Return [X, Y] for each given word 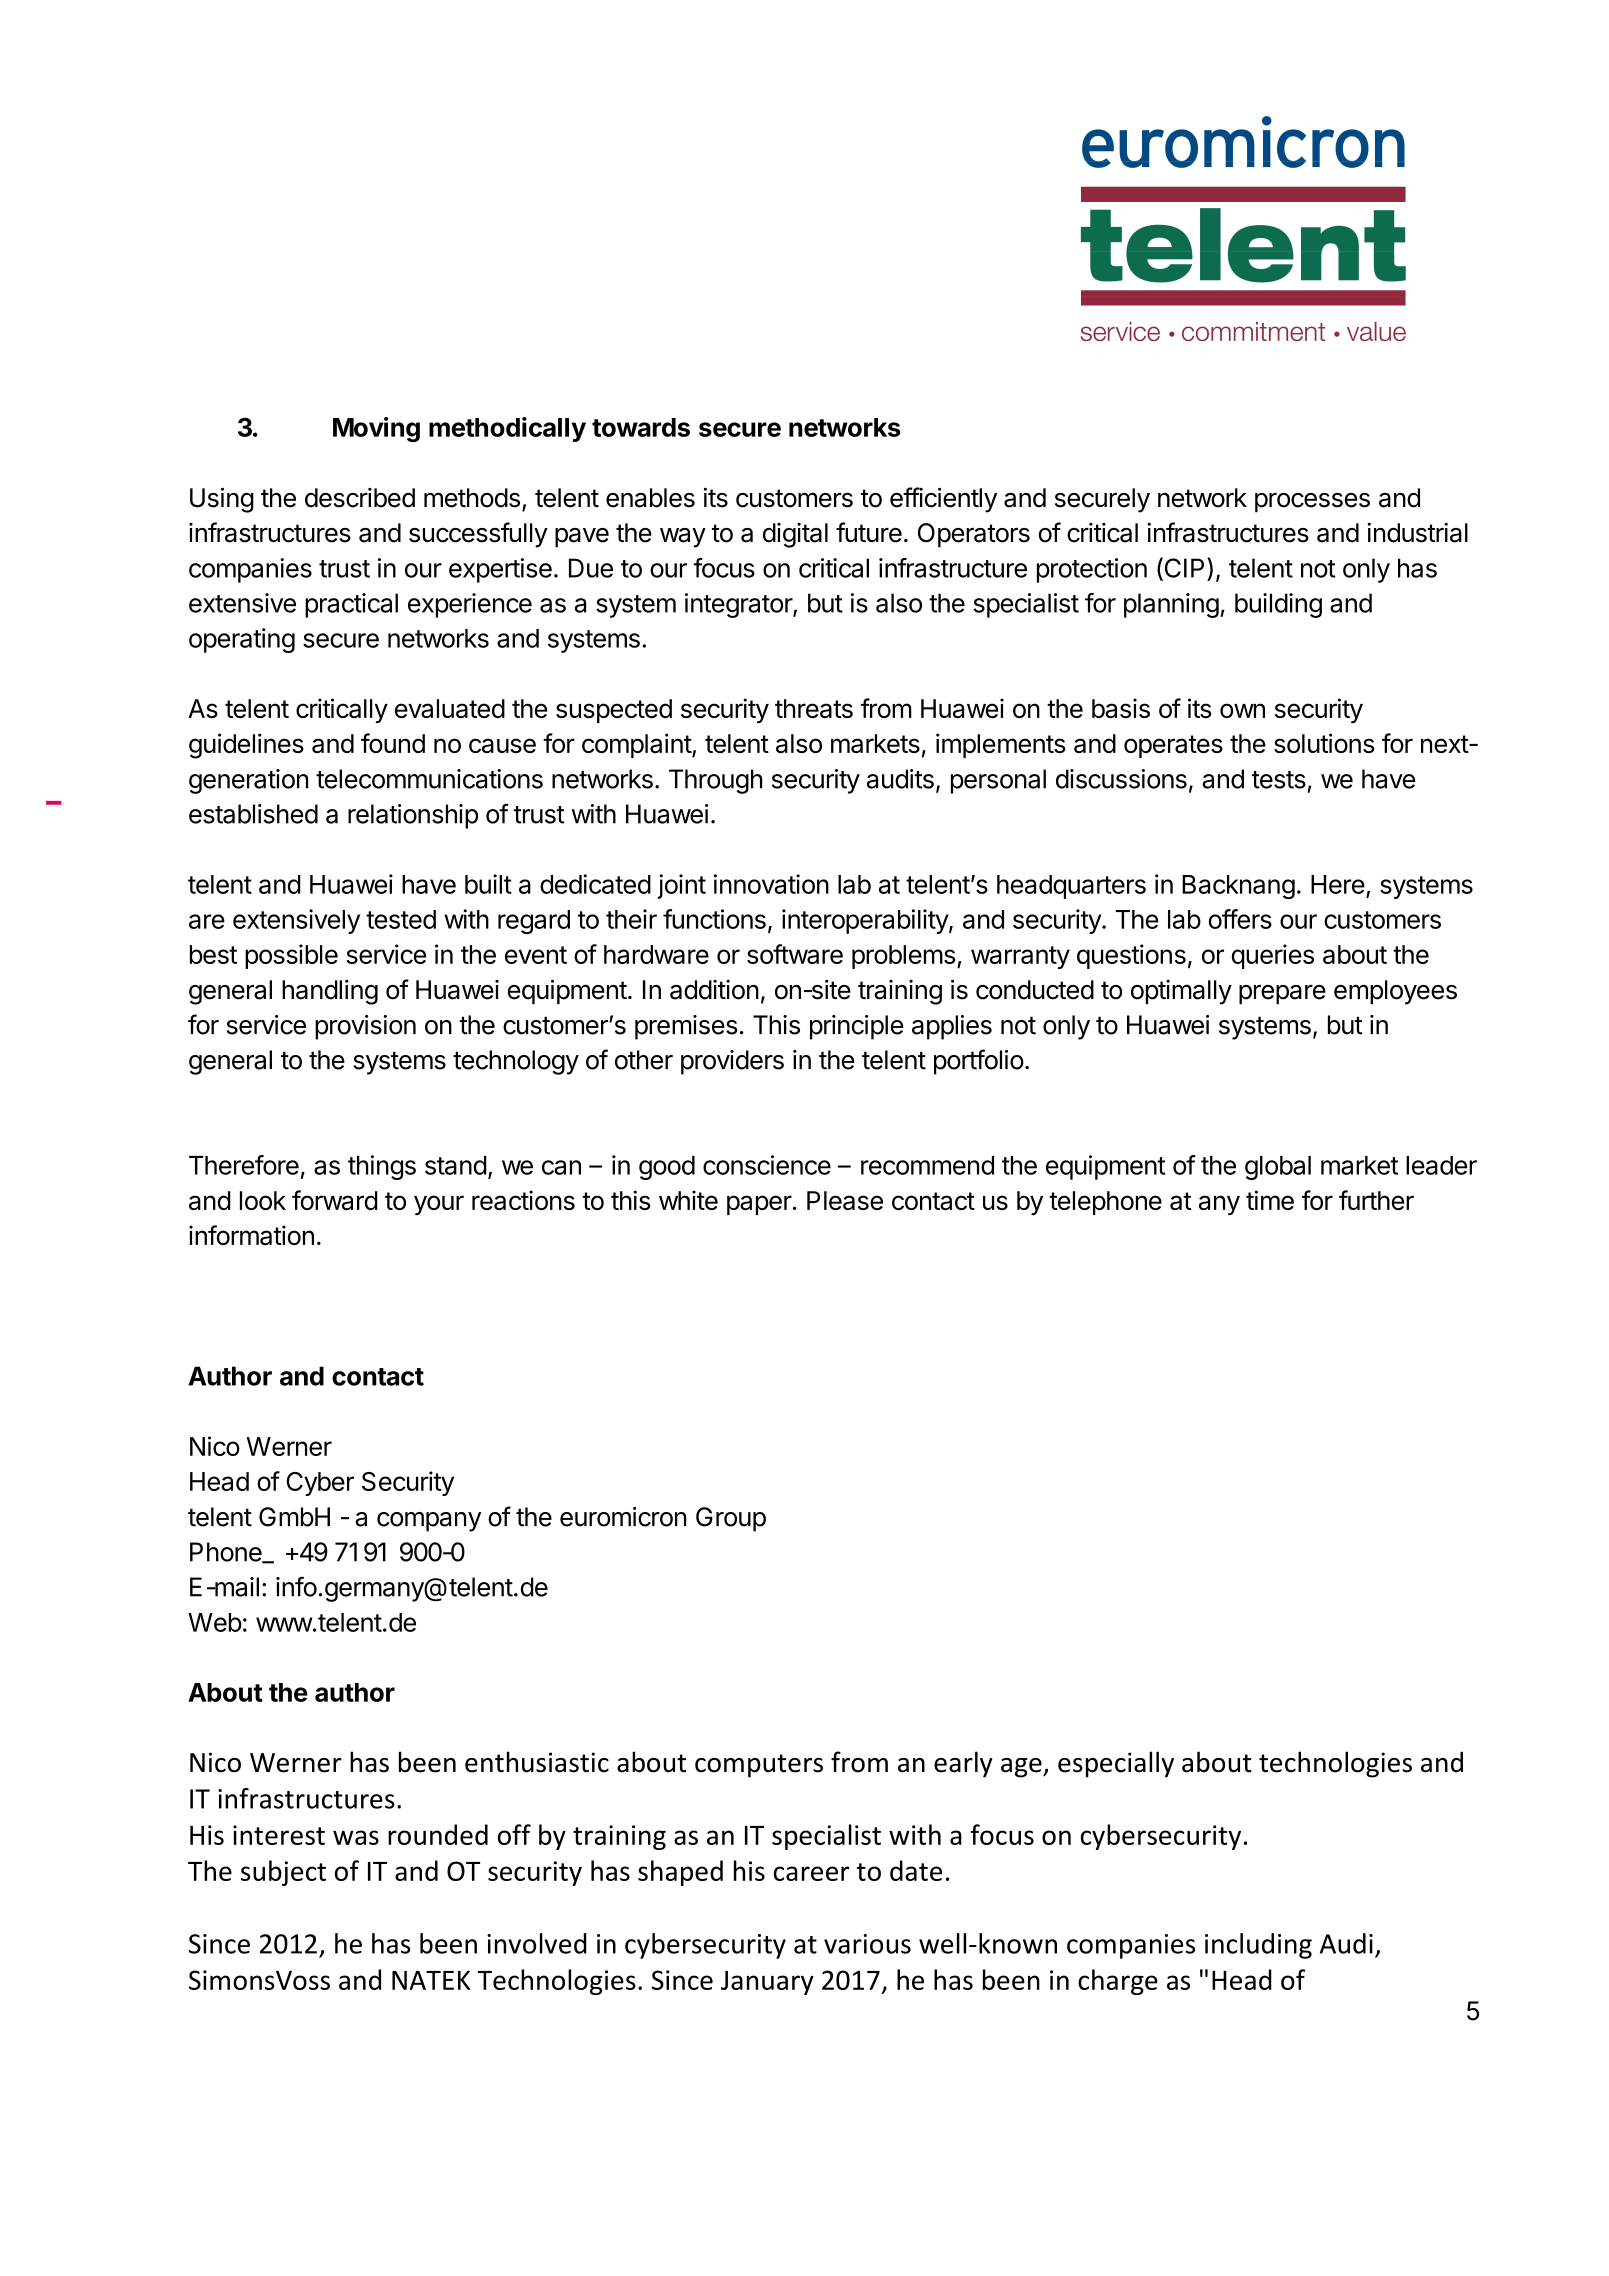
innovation [771, 884]
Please [845, 1200]
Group [731, 1519]
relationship [413, 816]
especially [1116, 1764]
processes [1312, 503]
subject [283, 1873]
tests [1279, 780]
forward [335, 1200]
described [360, 498]
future [869, 532]
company [429, 1522]
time [1270, 1200]
